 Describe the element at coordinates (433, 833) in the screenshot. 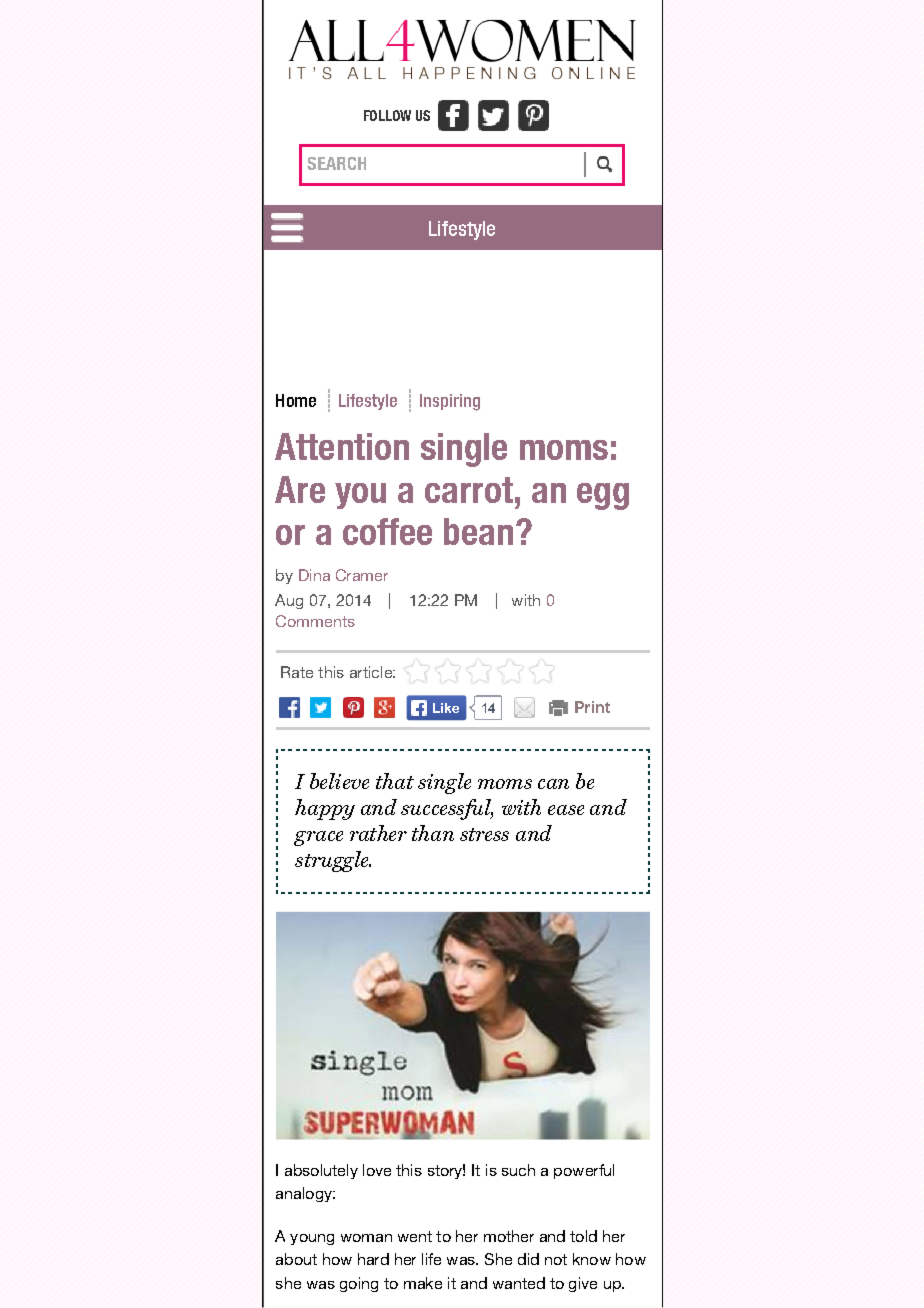

I see `than` at that location.
